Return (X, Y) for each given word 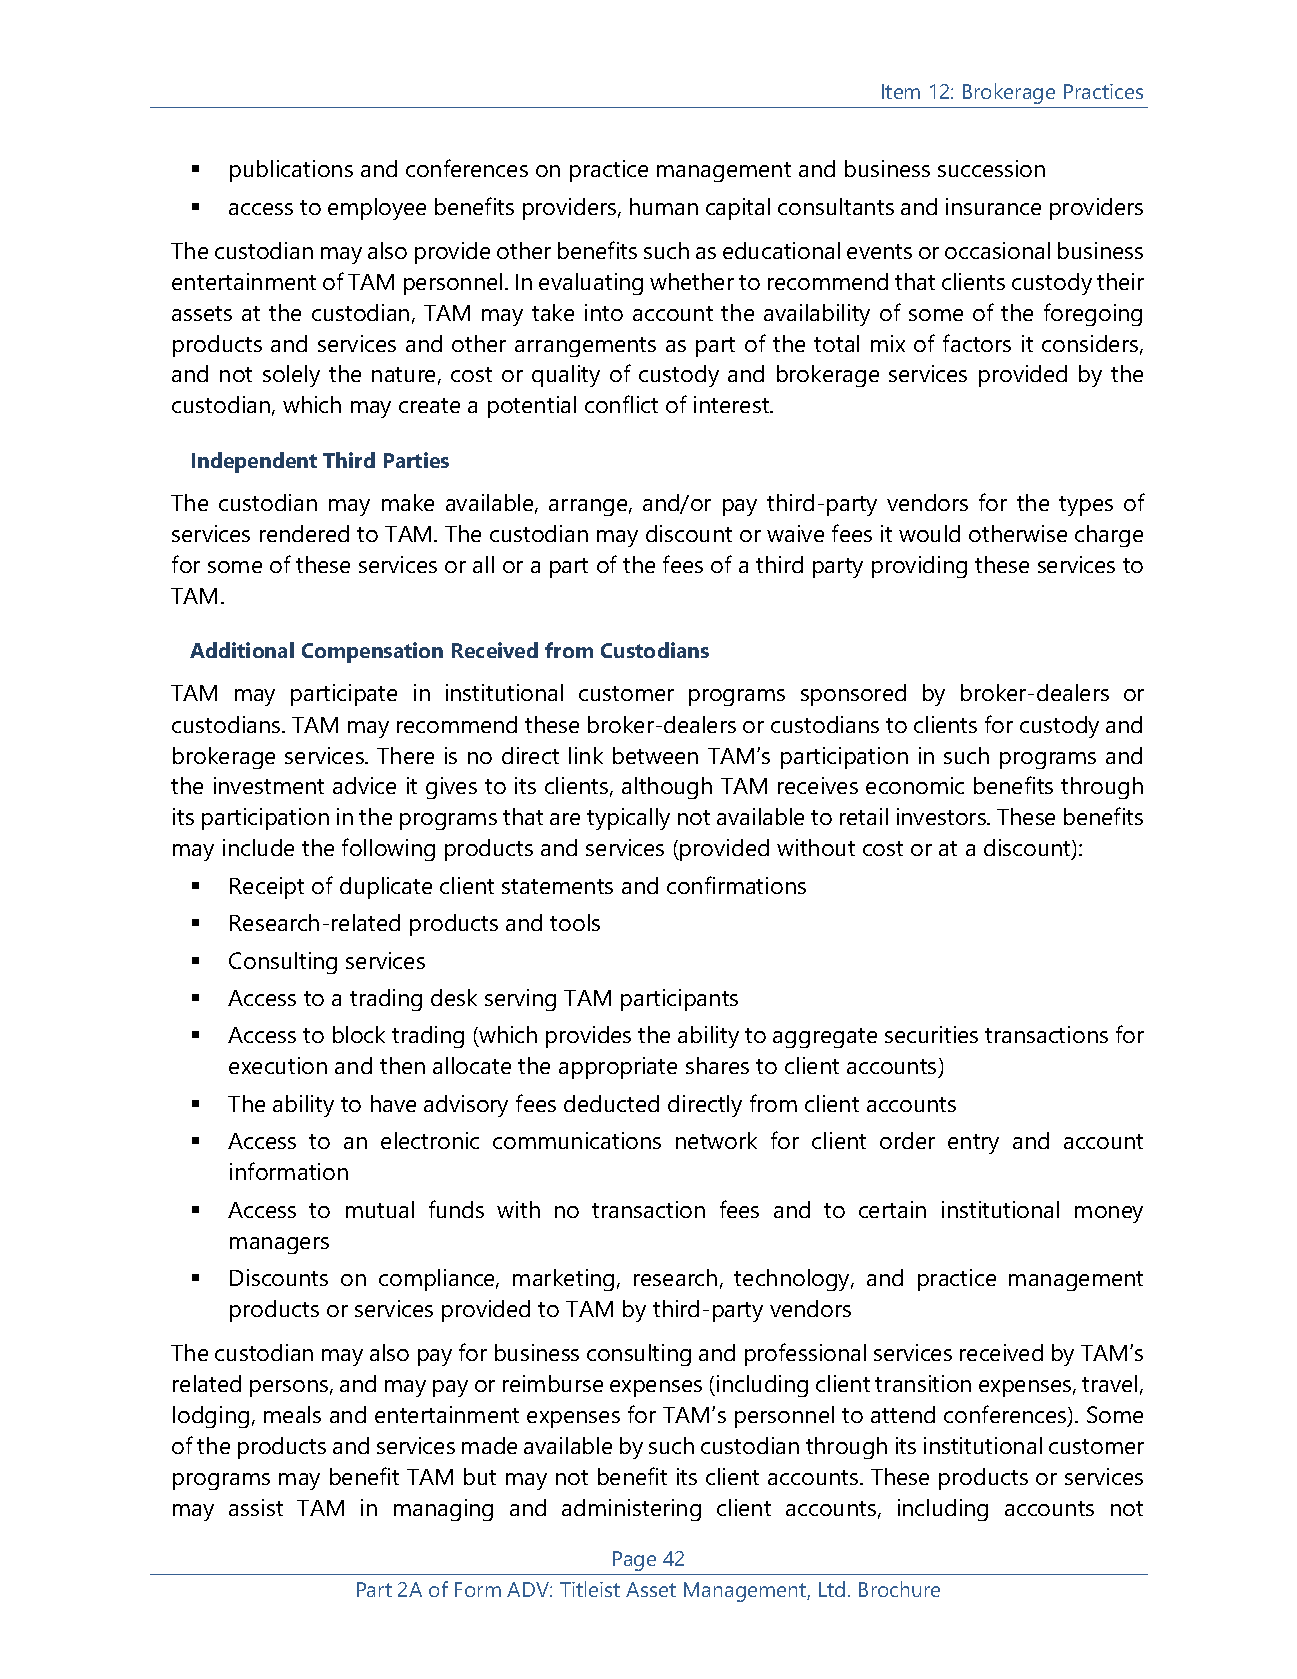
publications (291, 171)
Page (634, 1561)
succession (991, 168)
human (664, 206)
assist (256, 1507)
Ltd (832, 1589)
